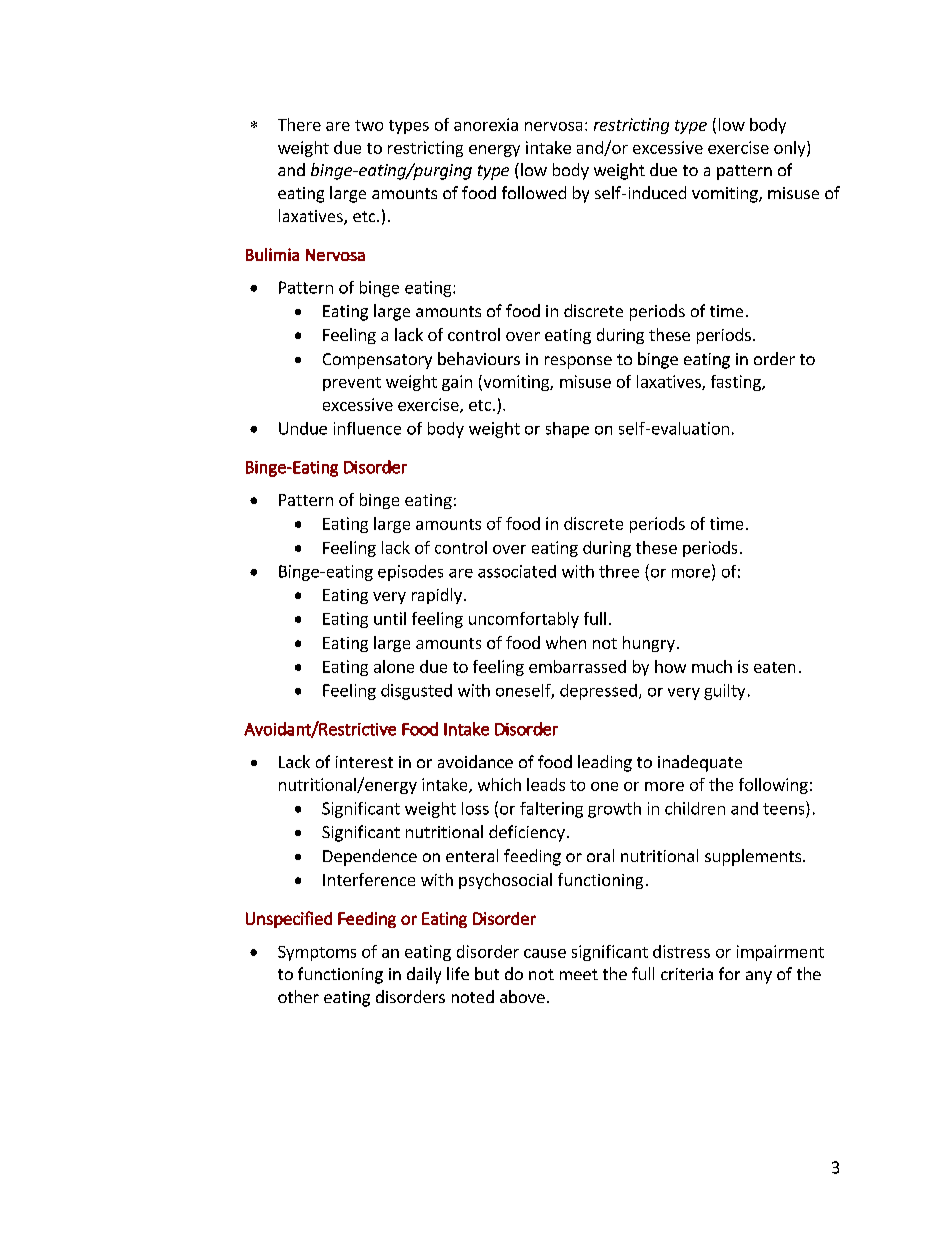 The image size is (952, 1233). I want to click on guilty, so click(724, 692).
